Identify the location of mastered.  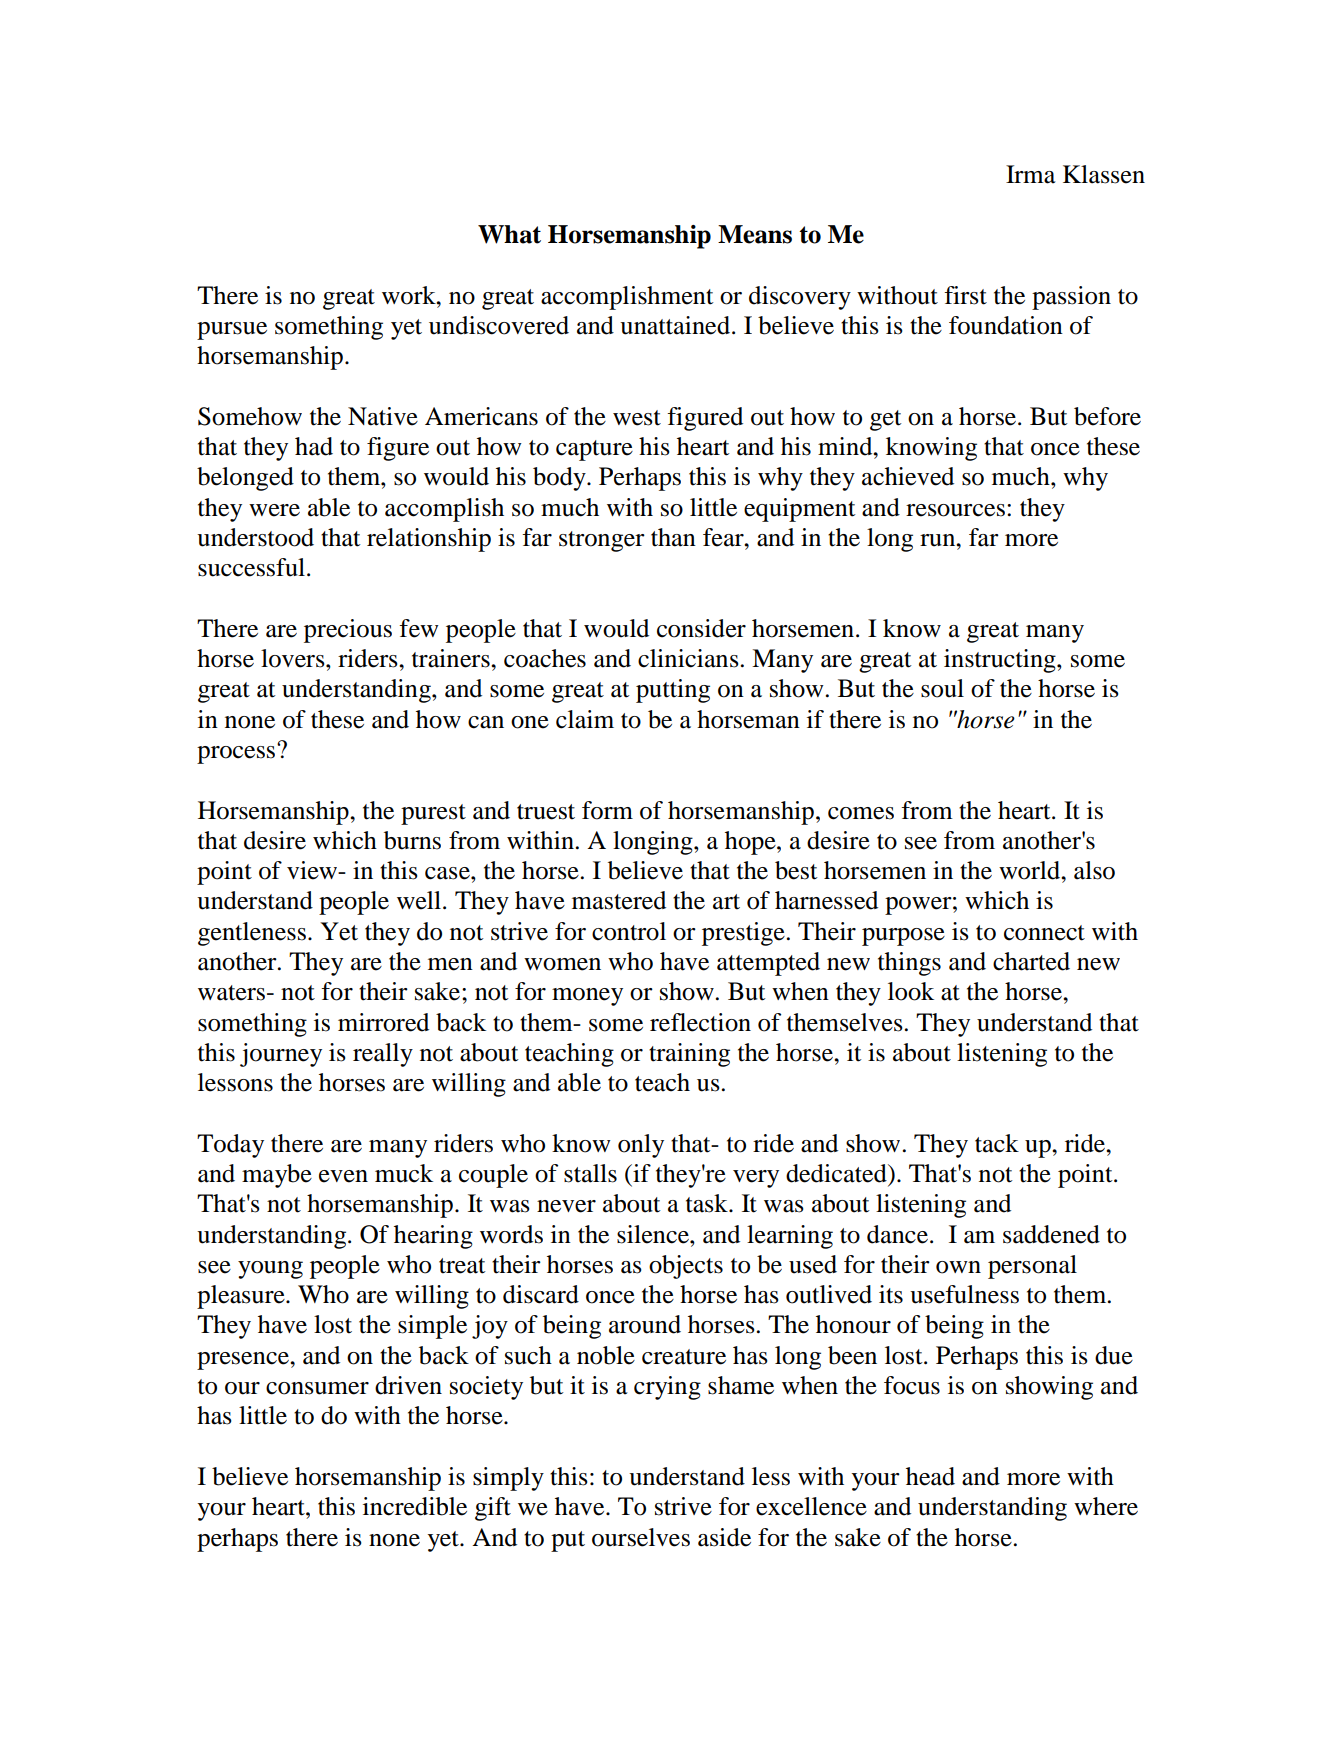
(619, 900).
